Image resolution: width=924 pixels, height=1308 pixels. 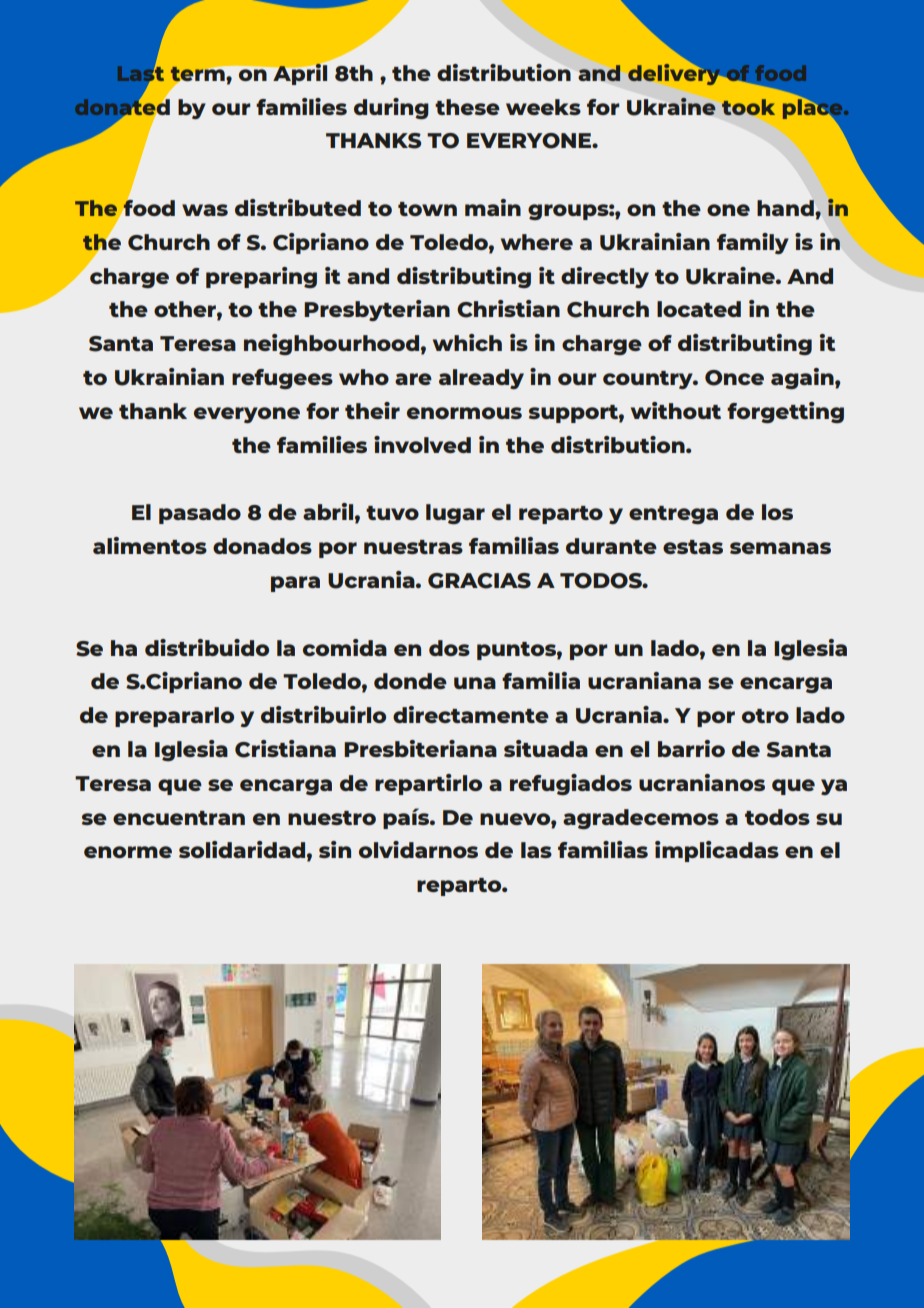 What do you see at coordinates (467, 107) in the screenshot?
I see `these` at bounding box center [467, 107].
